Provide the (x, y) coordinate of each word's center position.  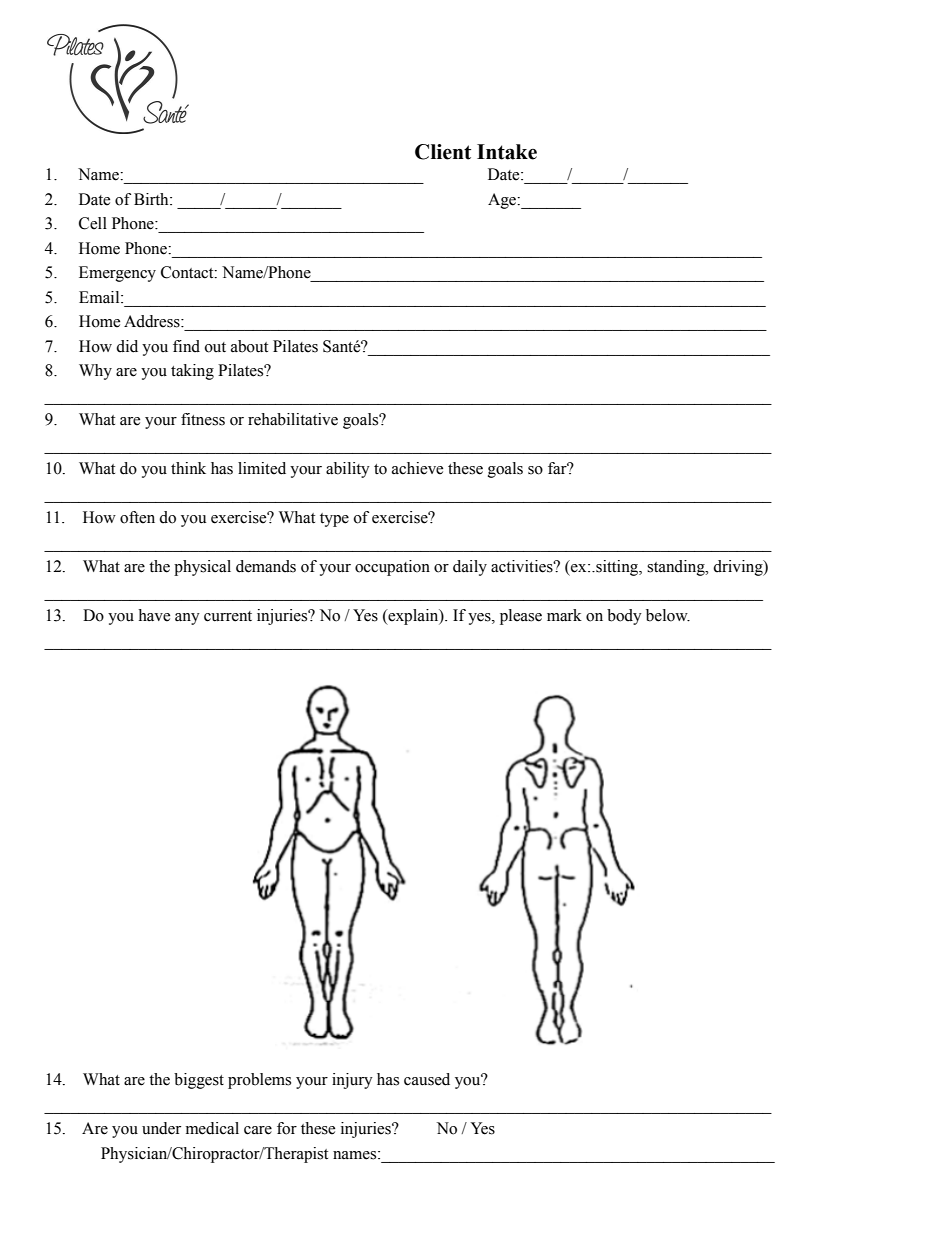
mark (564, 615)
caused (427, 1079)
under (161, 1128)
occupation (392, 568)
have (154, 615)
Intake (507, 152)
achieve (417, 468)
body (624, 617)
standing (677, 568)
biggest (199, 1081)
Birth (152, 199)
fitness (203, 419)
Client (443, 152)
